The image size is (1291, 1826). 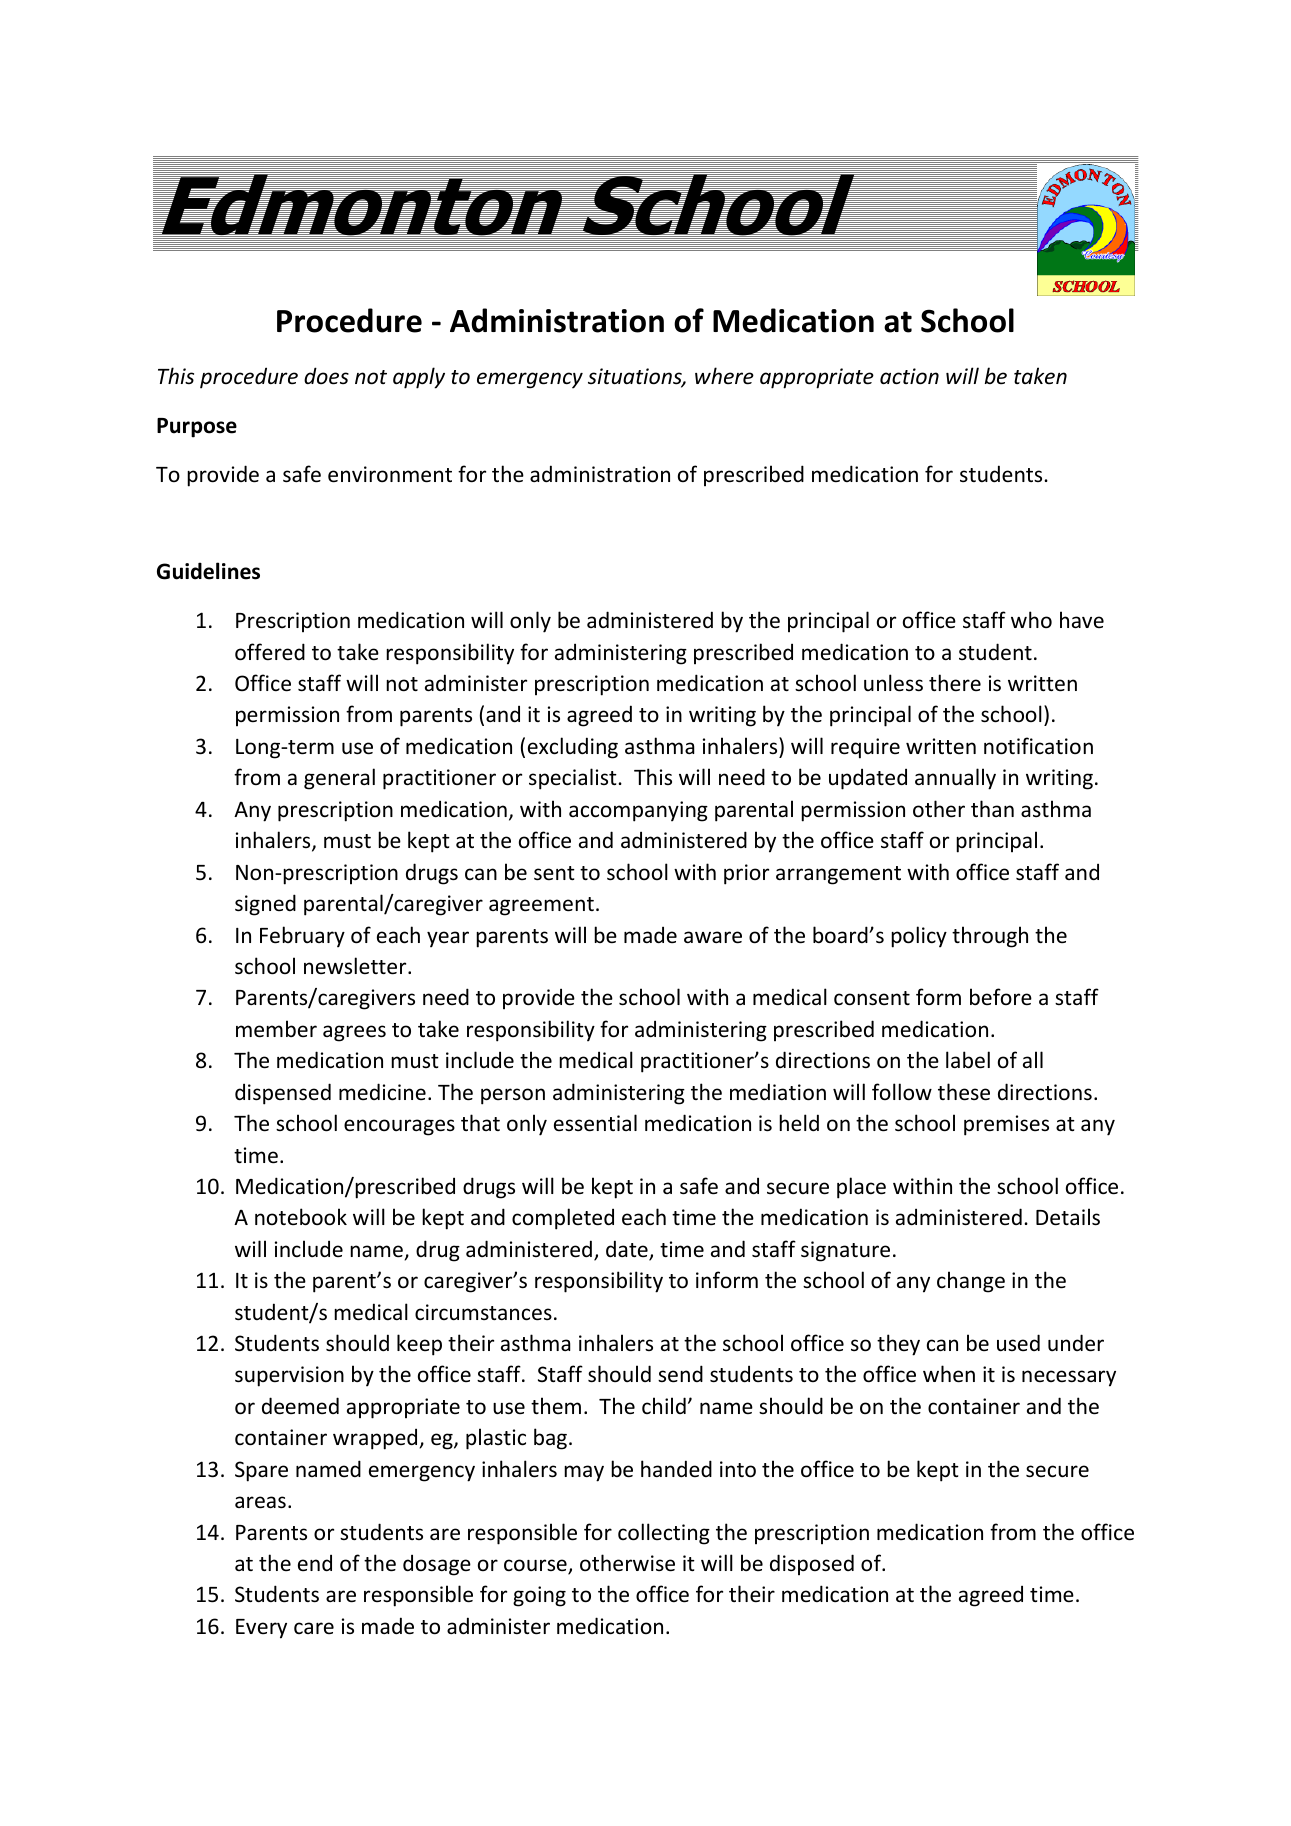 I want to click on collecting, so click(x=664, y=1534).
